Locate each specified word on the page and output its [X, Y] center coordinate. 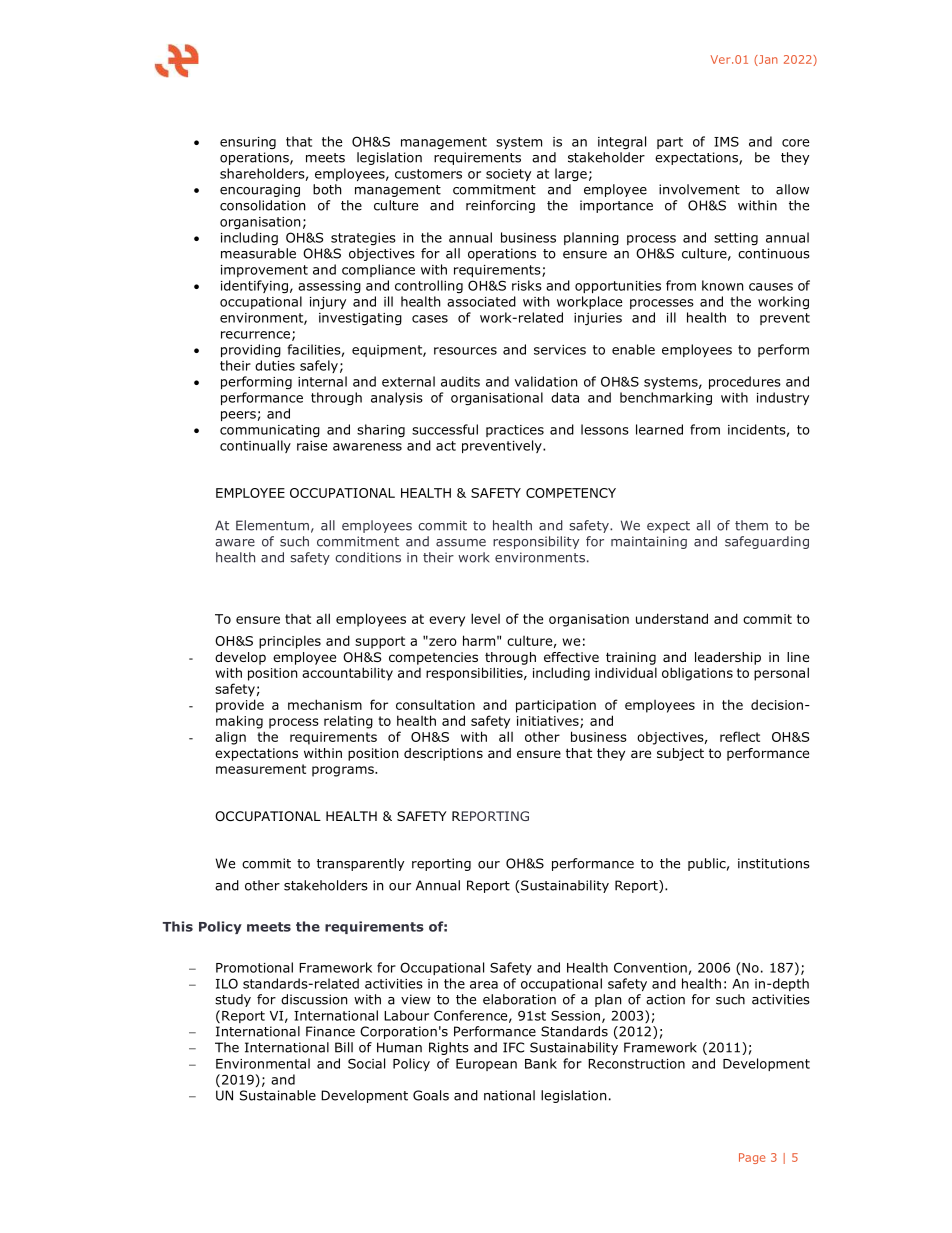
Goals [431, 1095]
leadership [728, 658]
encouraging [260, 190]
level [485, 618]
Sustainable [278, 1095]
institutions [774, 863]
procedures [745, 382]
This [178, 926]
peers [238, 416]
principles [290, 642]
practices [515, 431]
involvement [699, 189]
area [484, 985]
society [508, 175]
